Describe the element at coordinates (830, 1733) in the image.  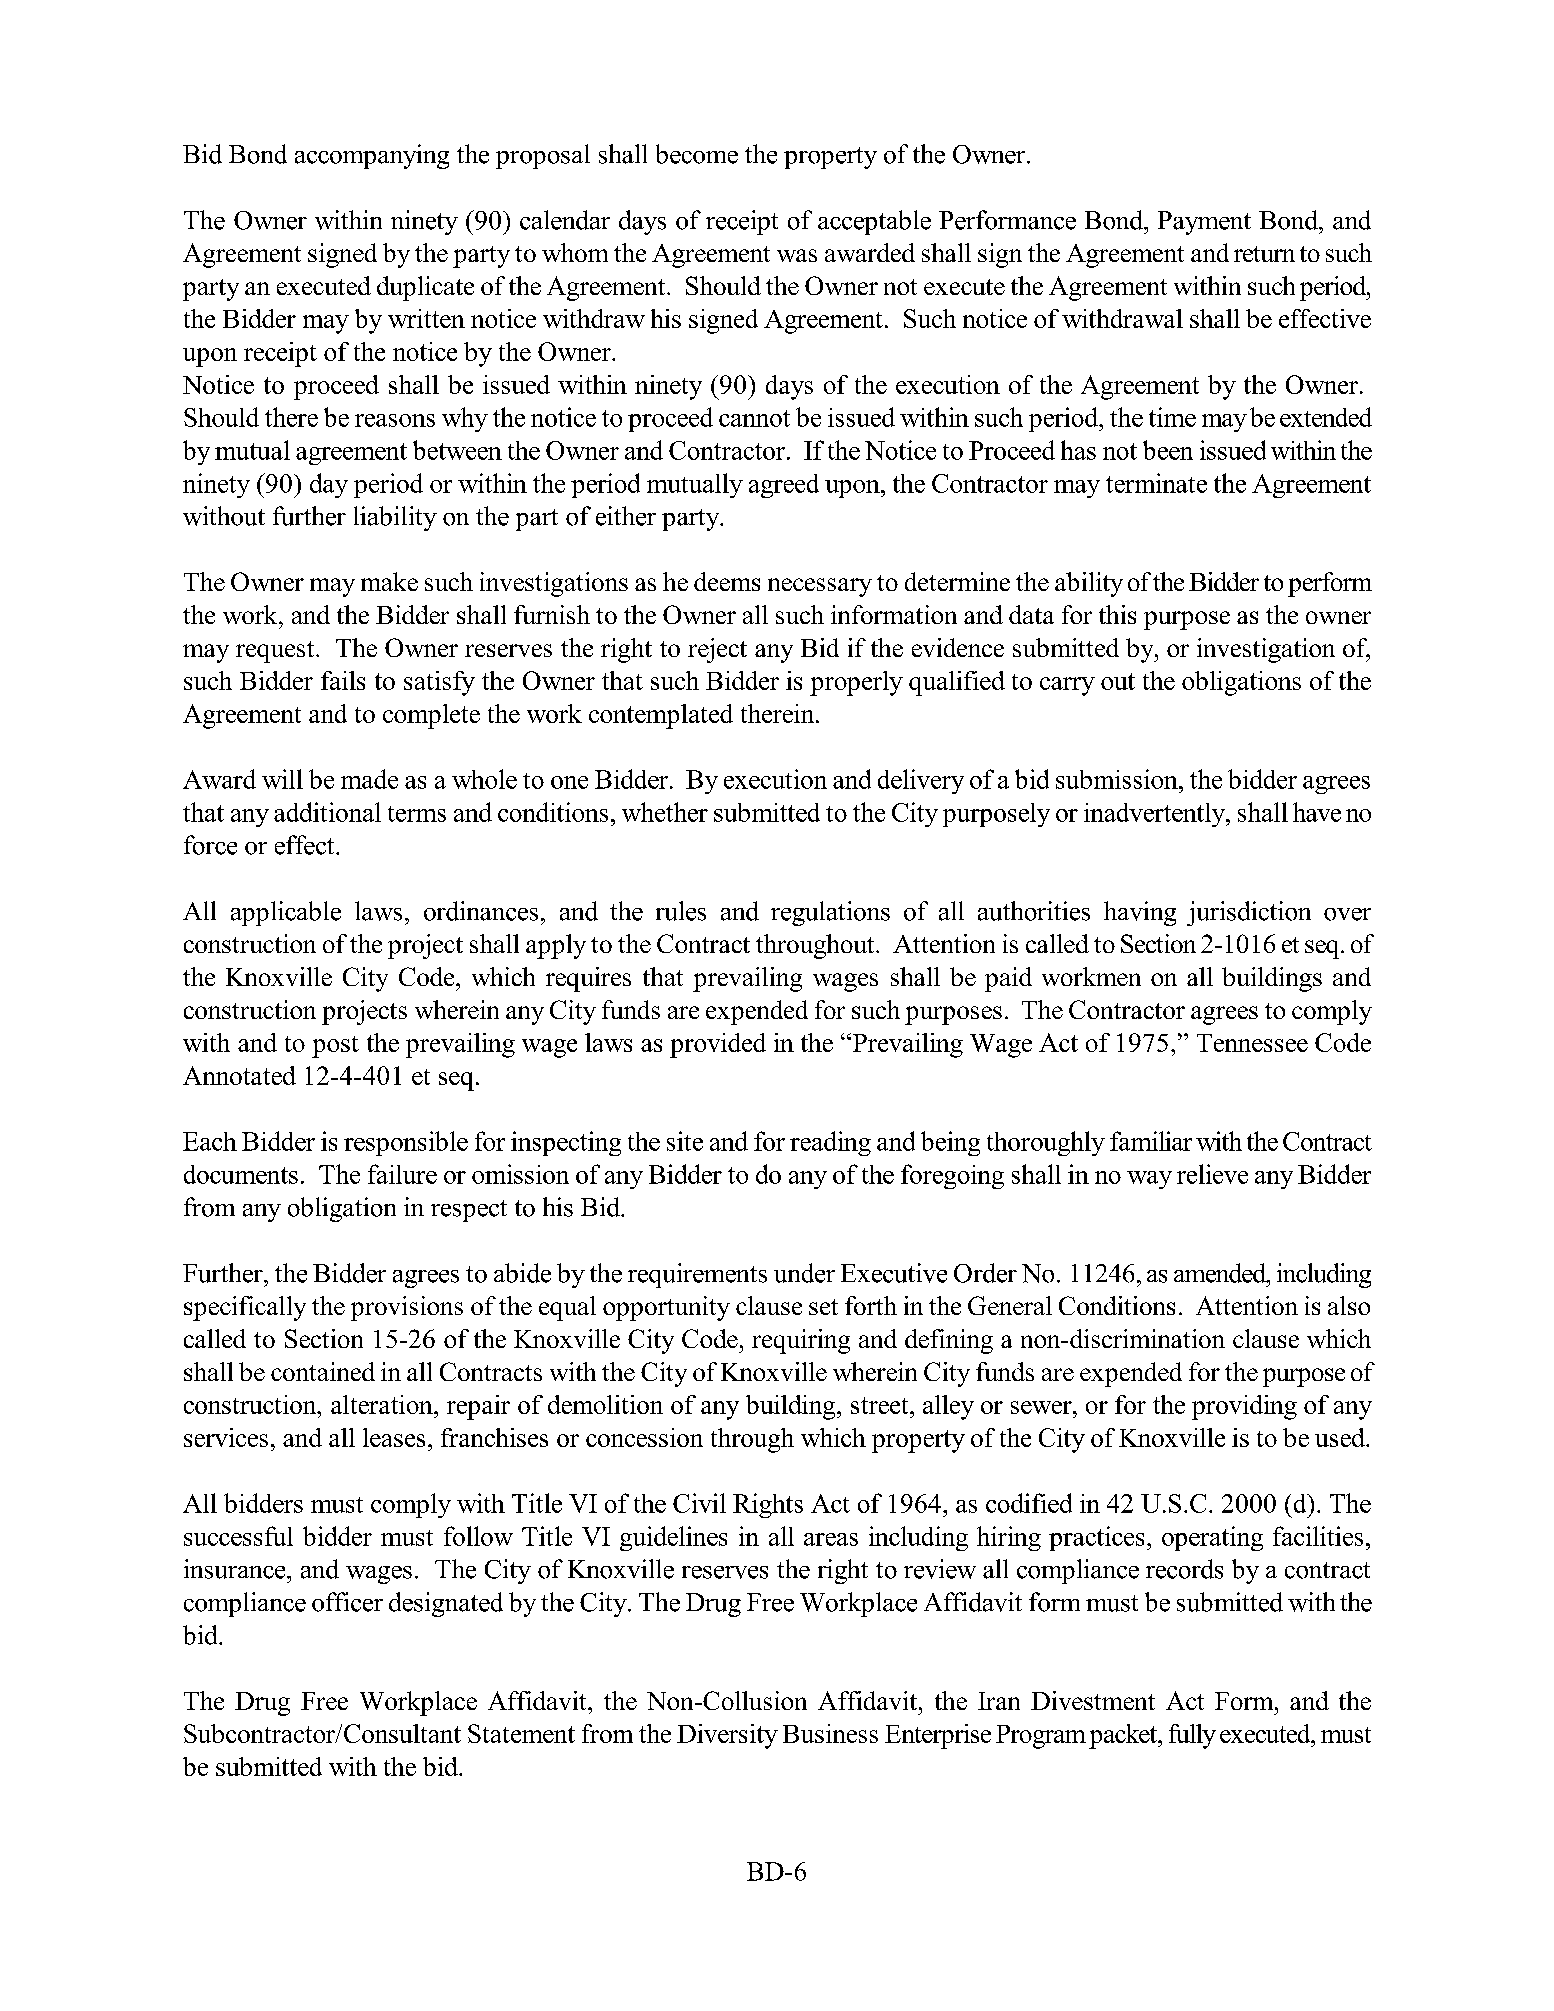
I see `Business` at that location.
